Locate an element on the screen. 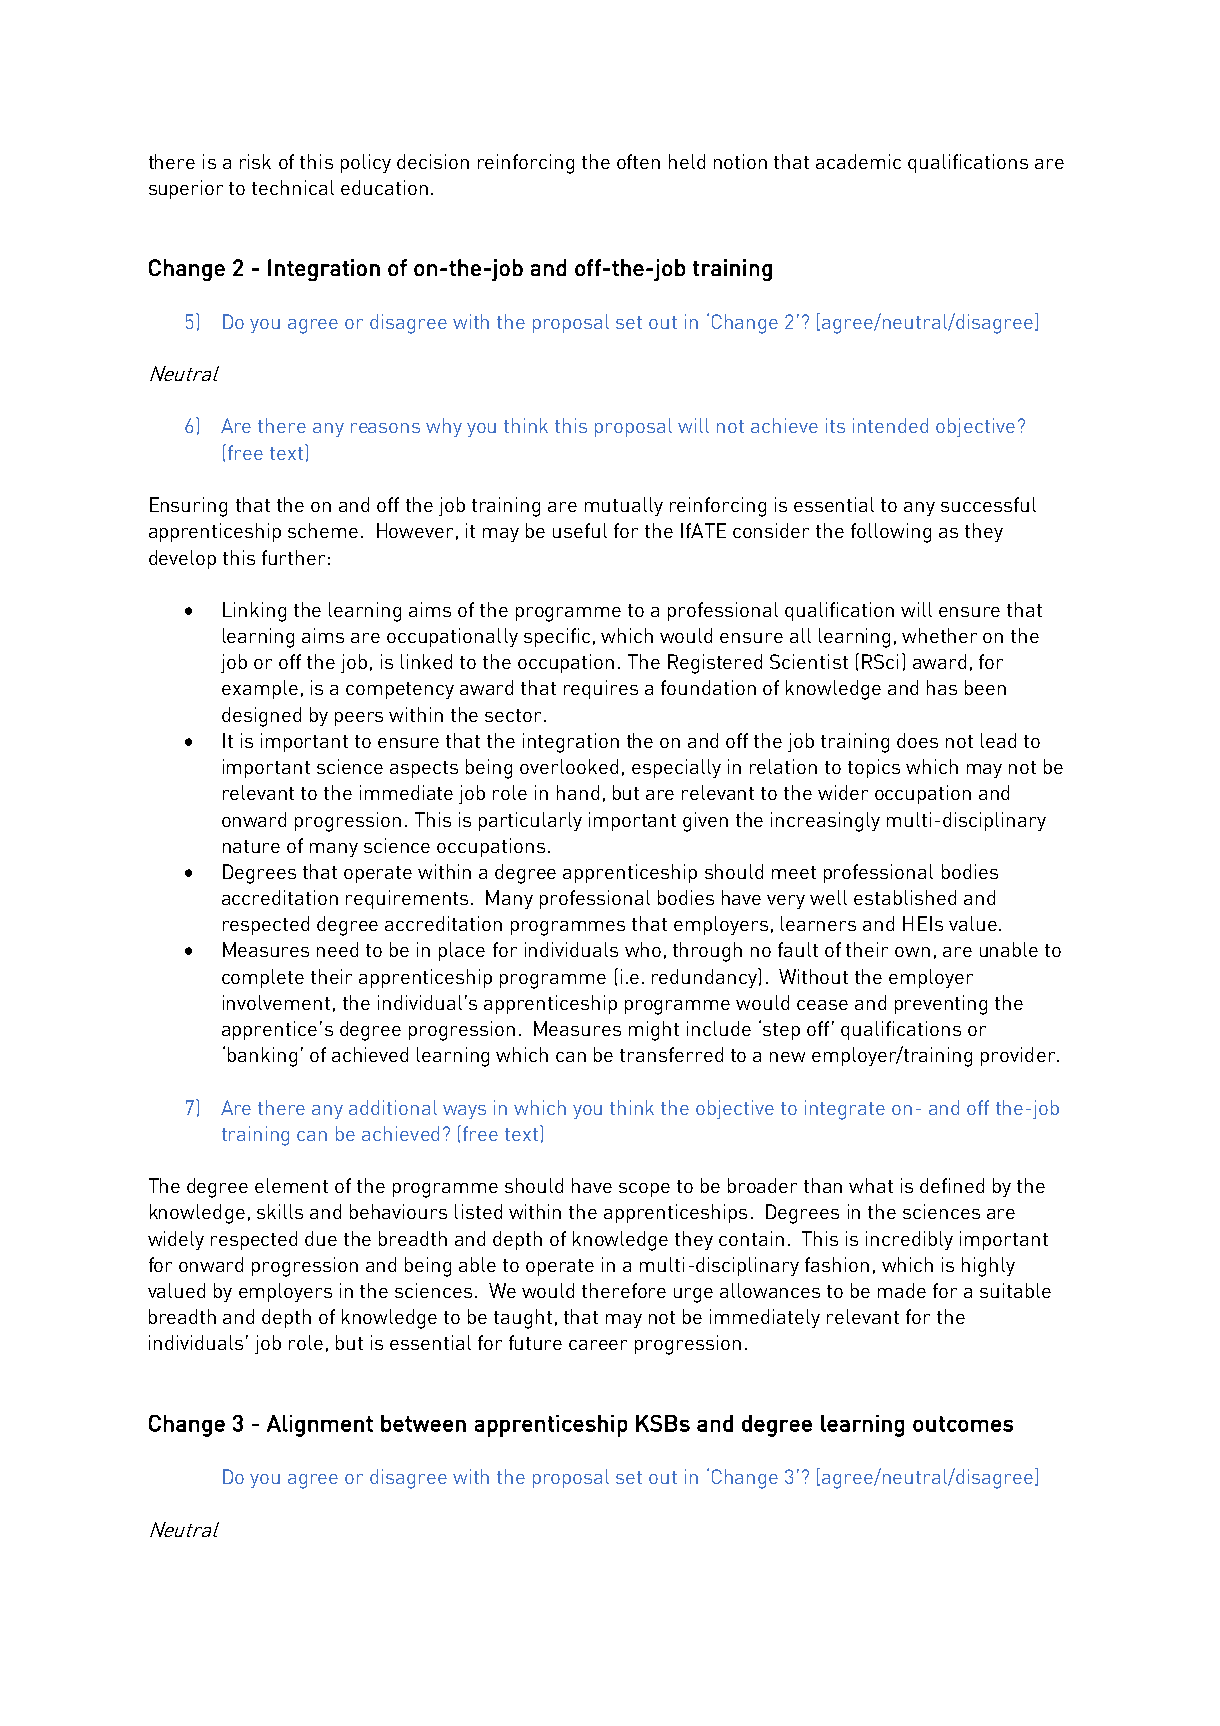 Image resolution: width=1220 pixels, height=1726 pixels. career is located at coordinates (598, 1345).
